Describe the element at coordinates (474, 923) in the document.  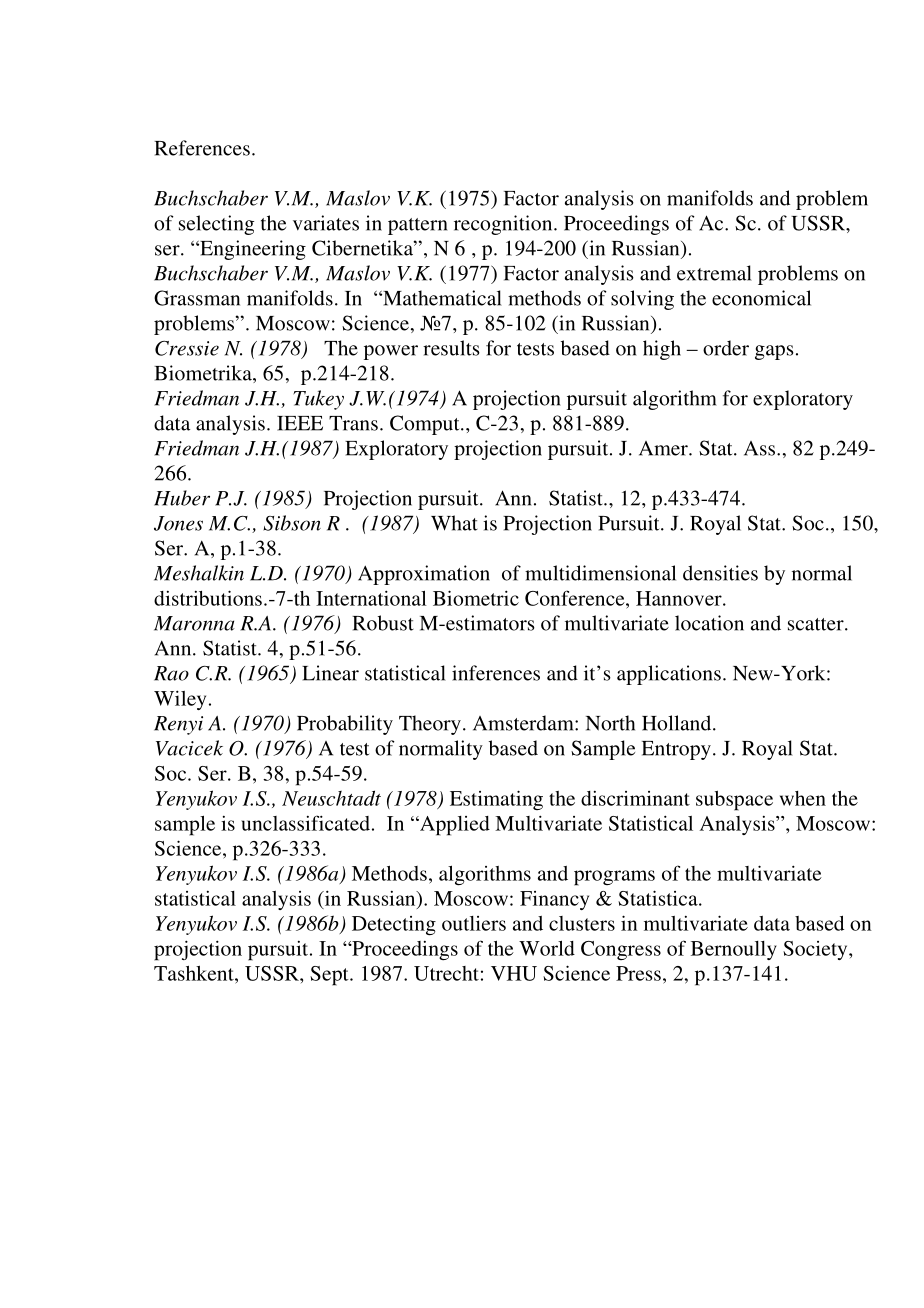
I see `outliers` at that location.
